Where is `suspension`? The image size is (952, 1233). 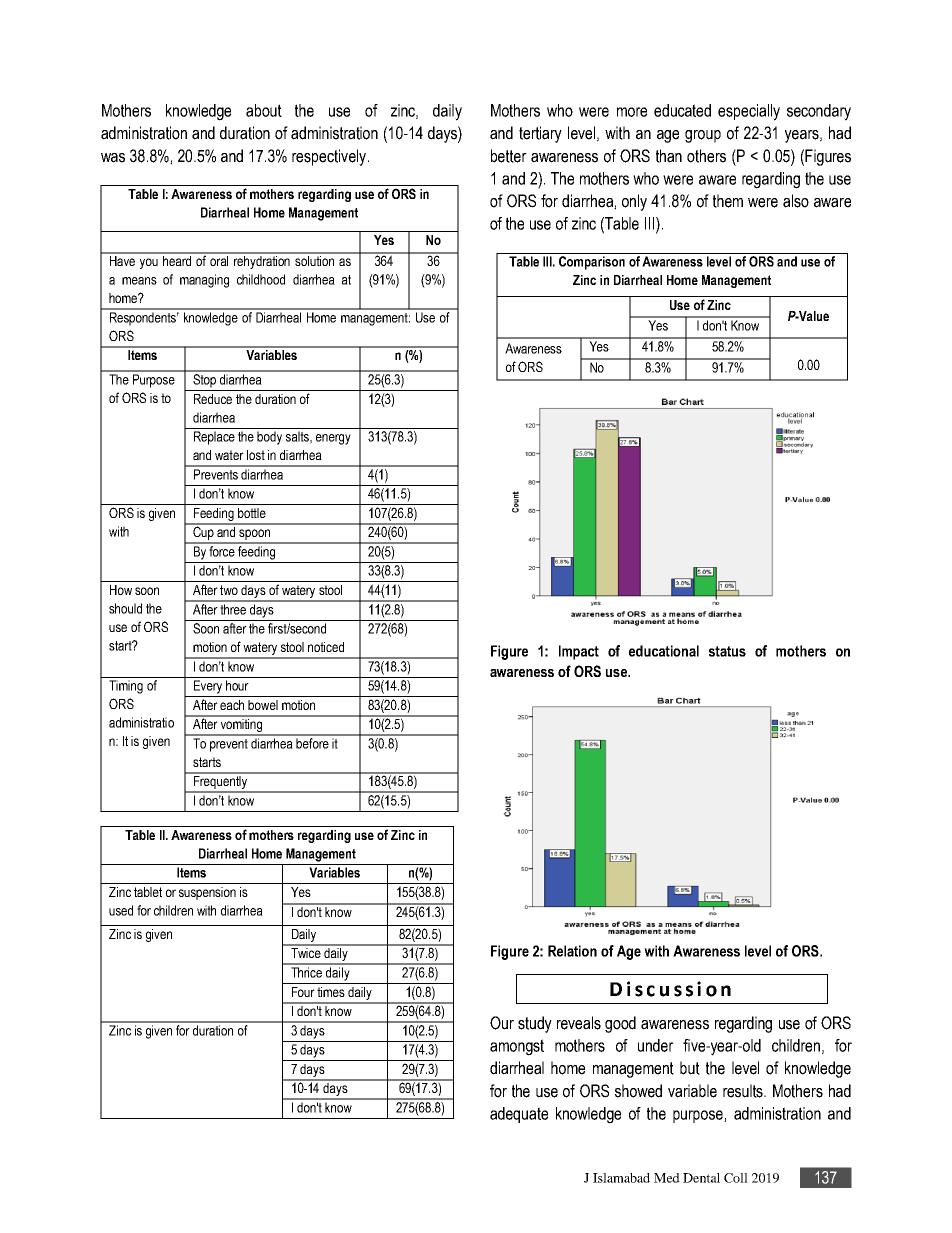 suspension is located at coordinates (207, 893).
